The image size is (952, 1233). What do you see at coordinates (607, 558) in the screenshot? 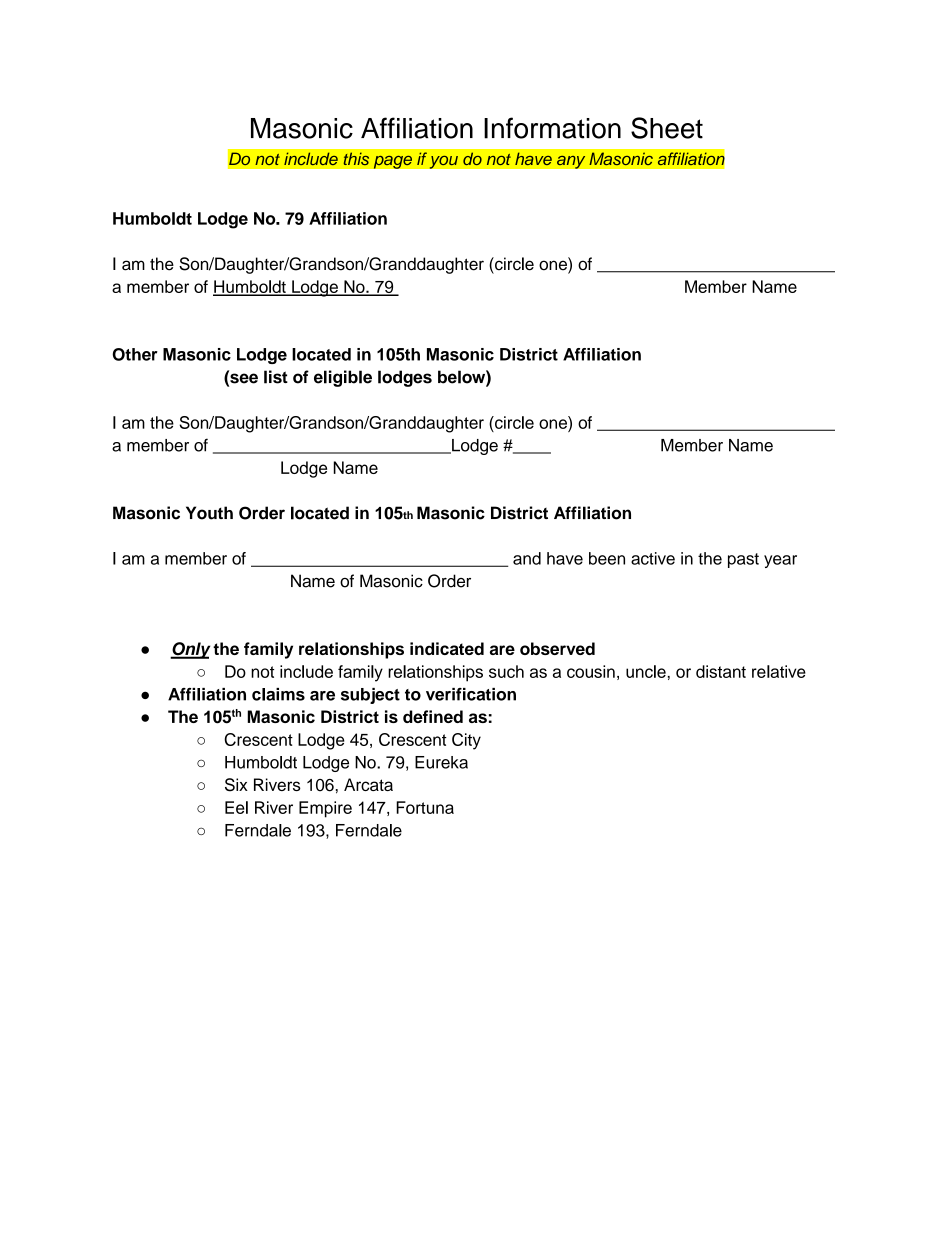
I see `been` at bounding box center [607, 558].
